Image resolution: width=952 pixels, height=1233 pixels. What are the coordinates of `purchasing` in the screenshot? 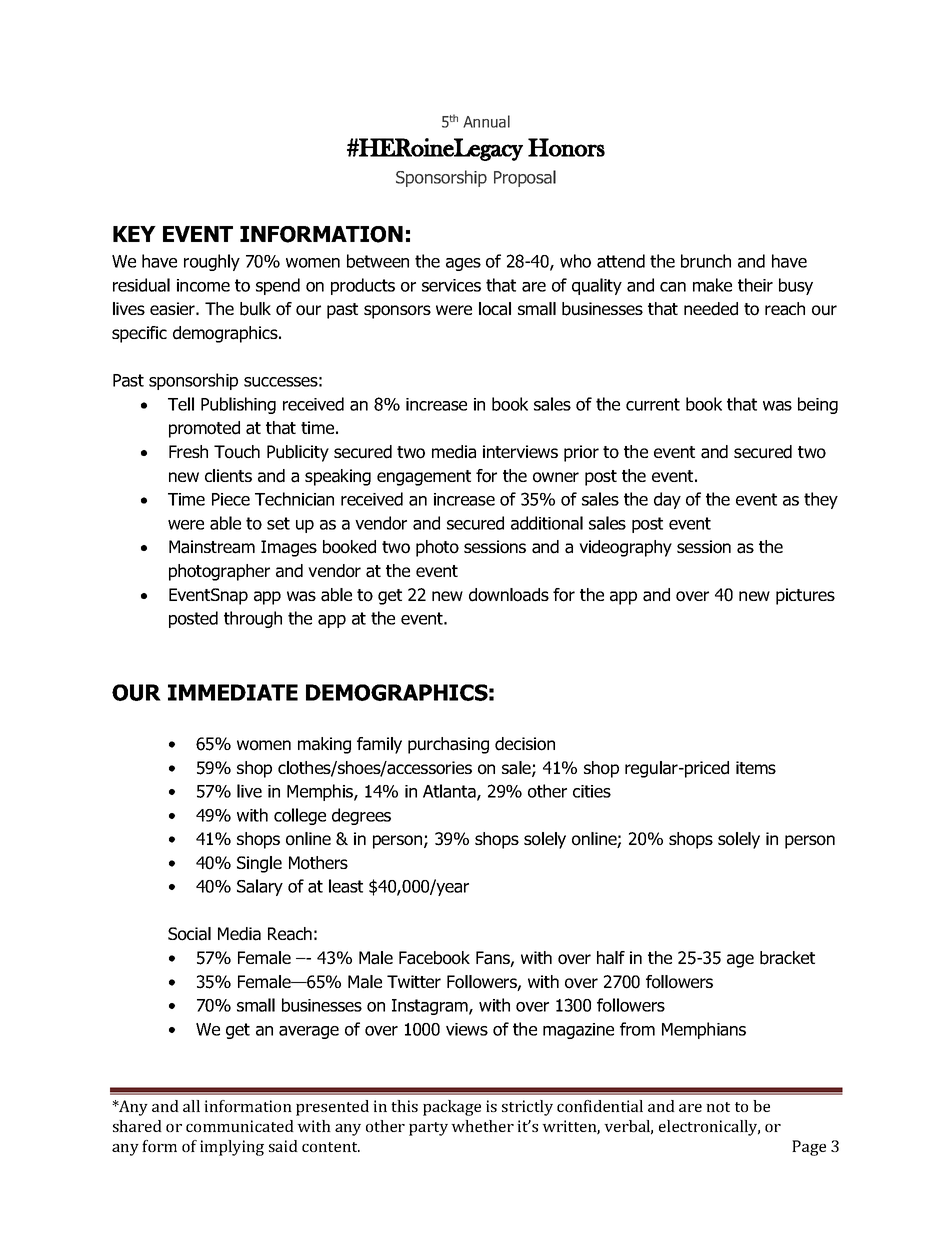 It's located at (448, 745).
